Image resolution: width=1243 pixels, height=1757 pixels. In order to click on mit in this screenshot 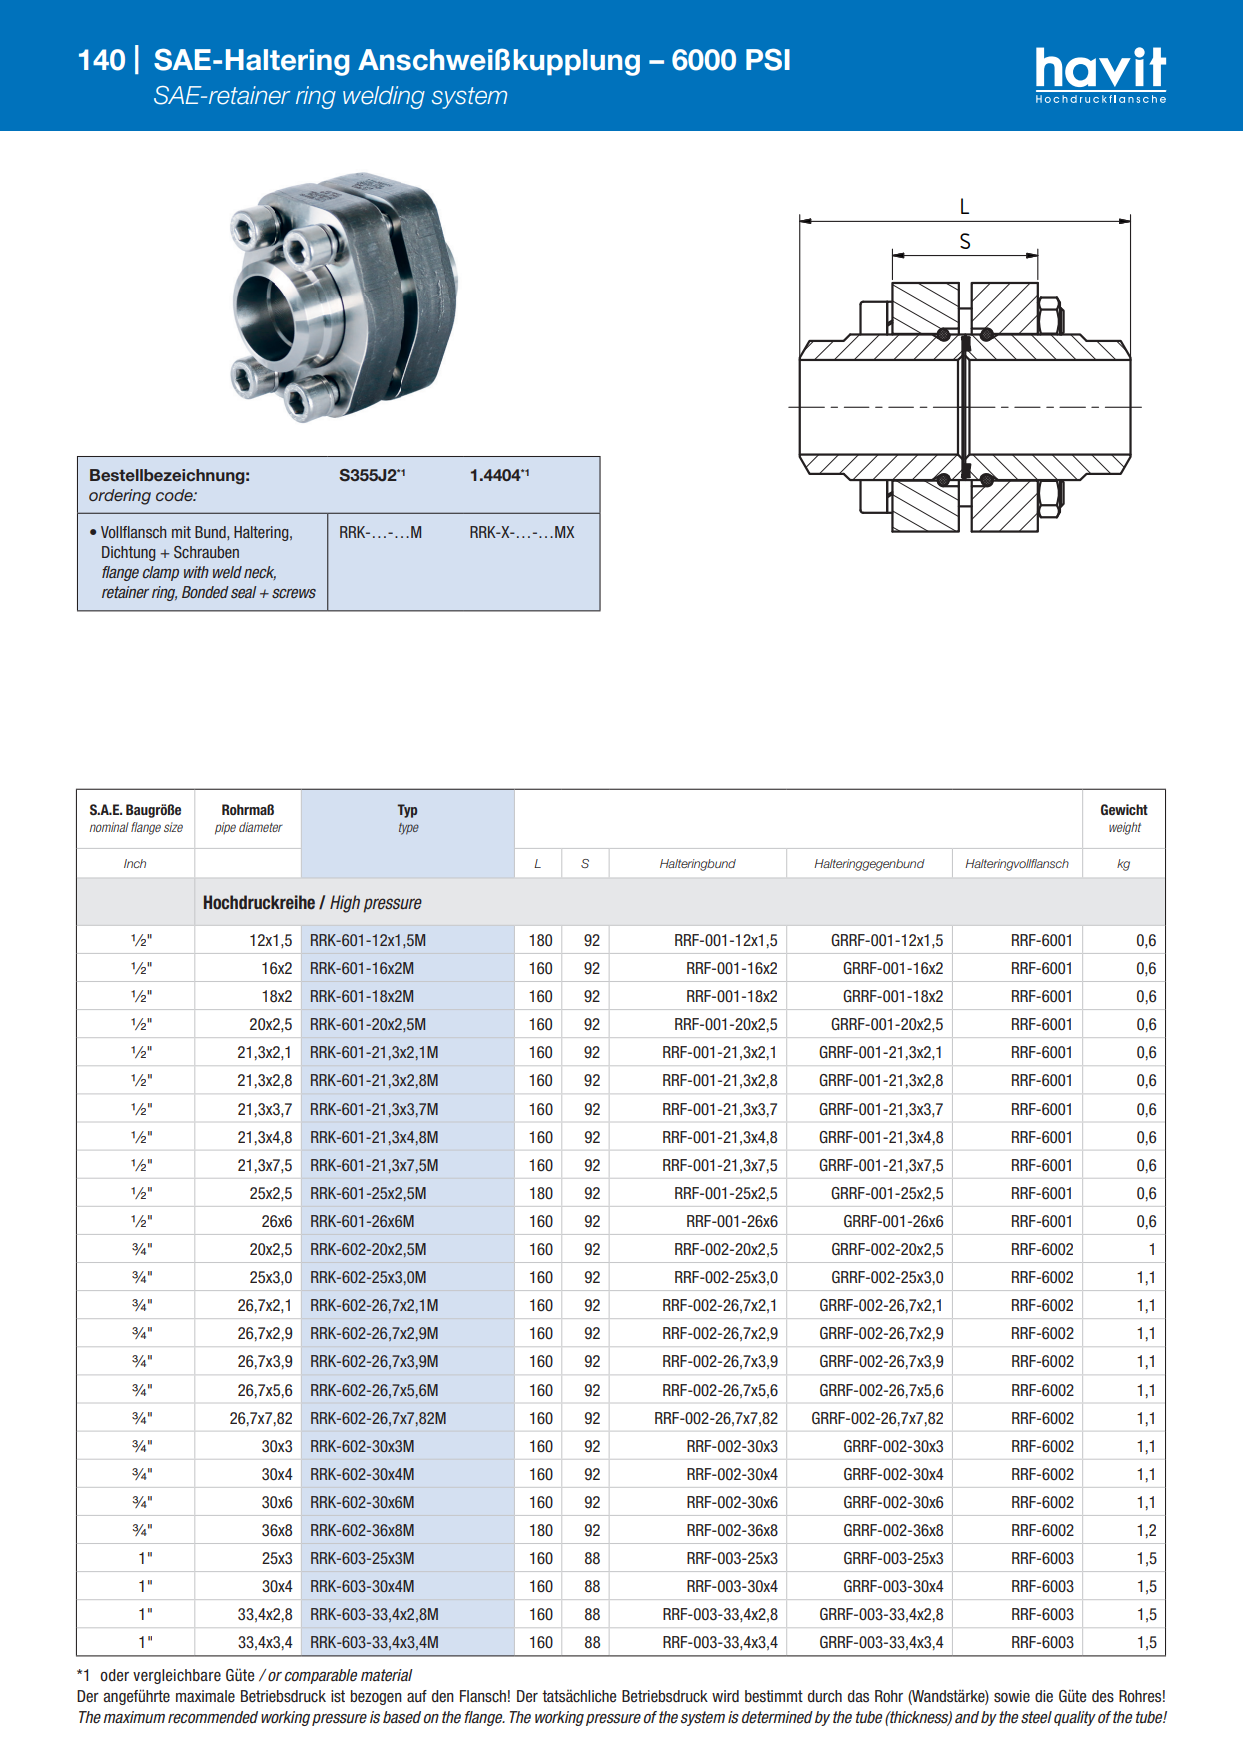, I will do `click(181, 532)`.
